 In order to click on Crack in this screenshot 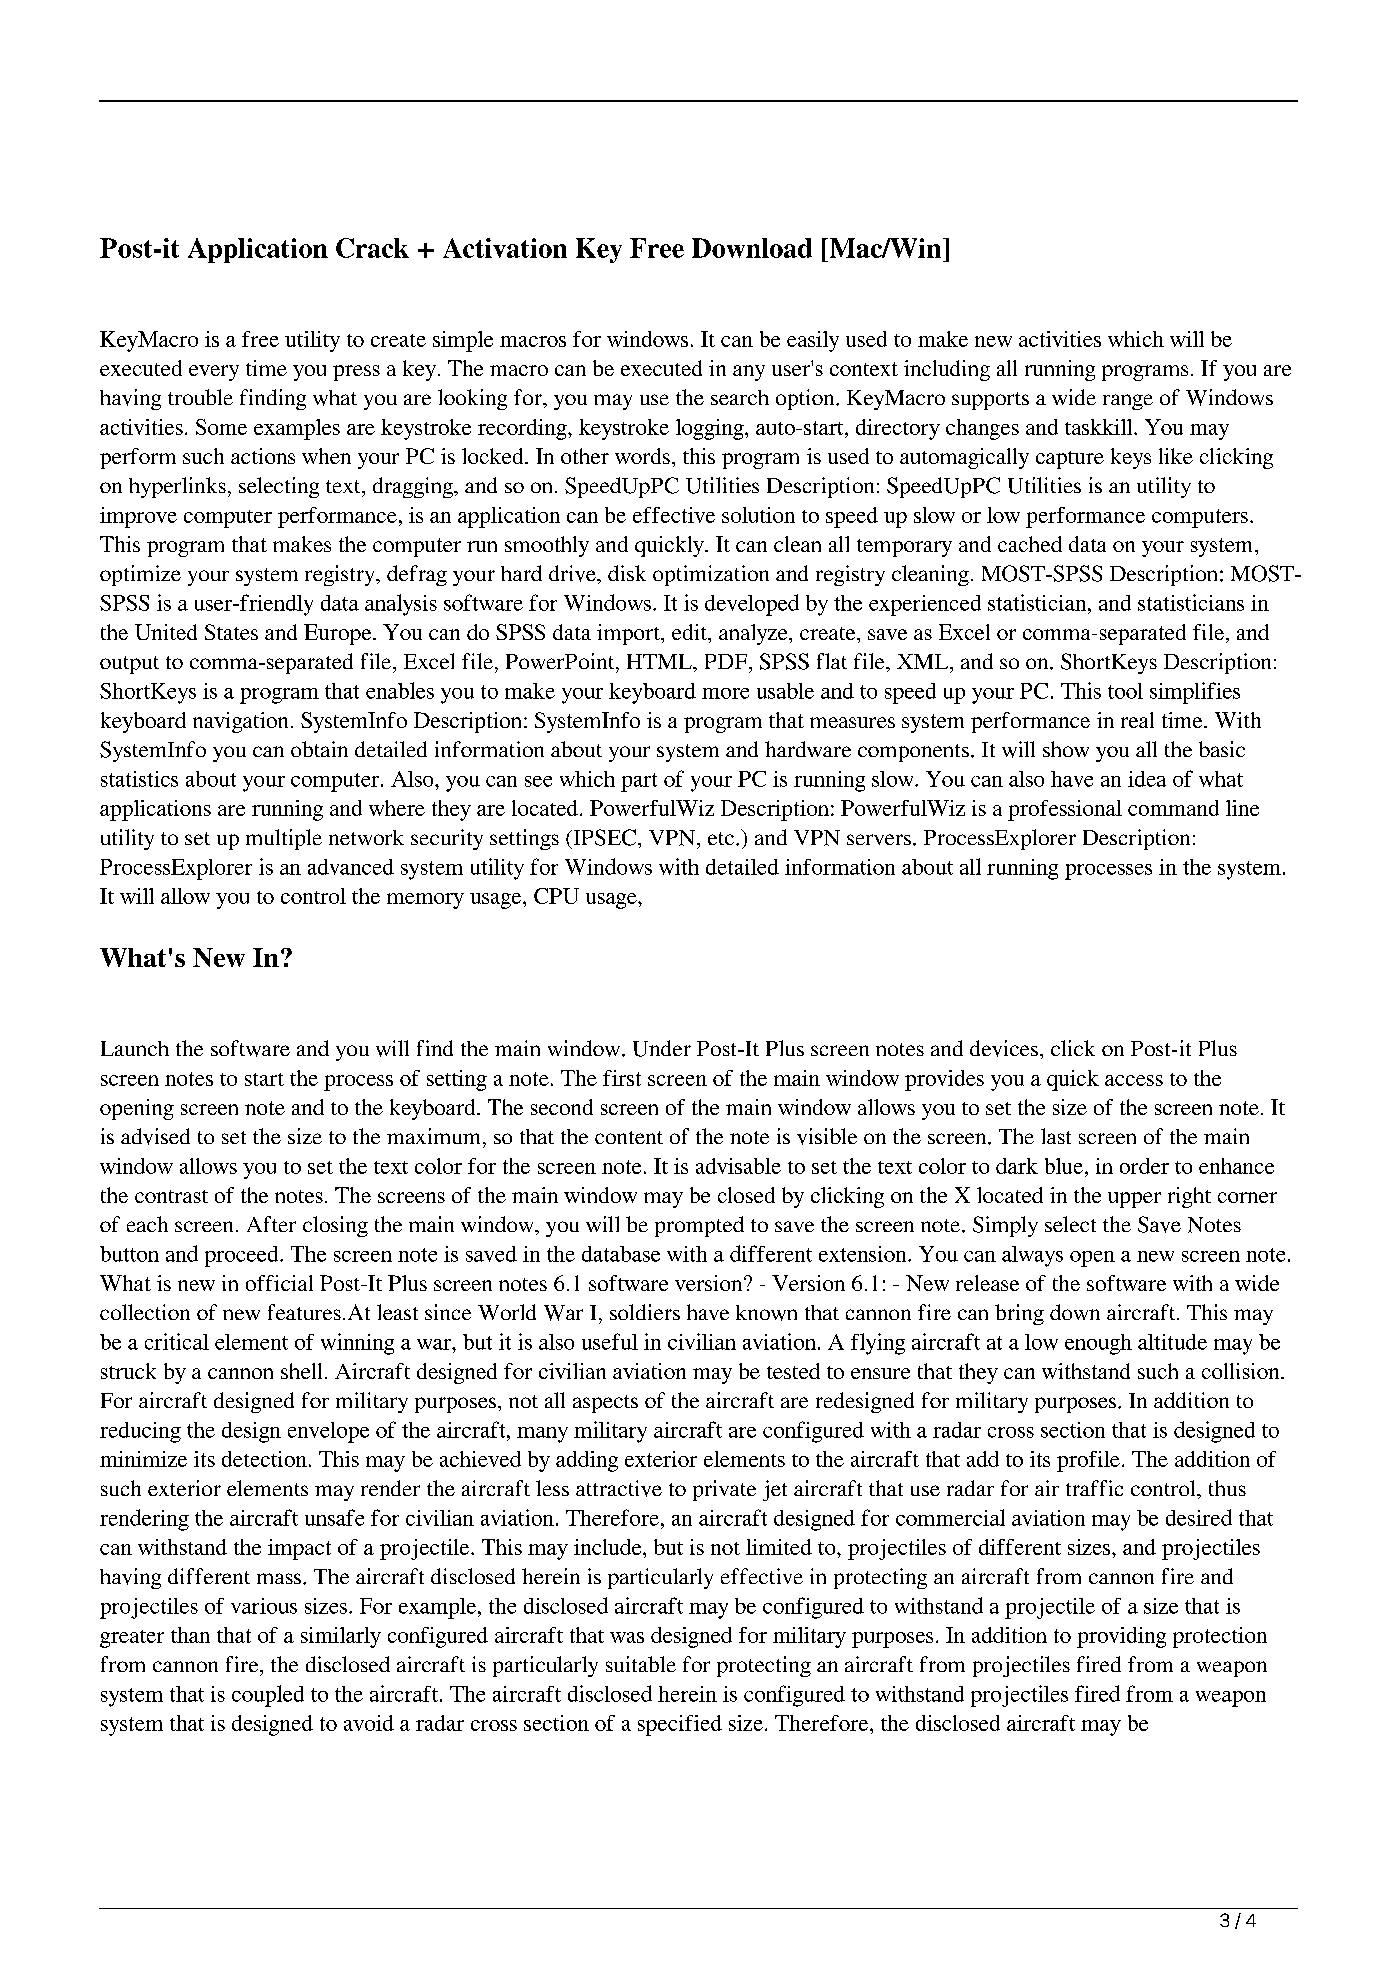, I will do `click(372, 248)`.
